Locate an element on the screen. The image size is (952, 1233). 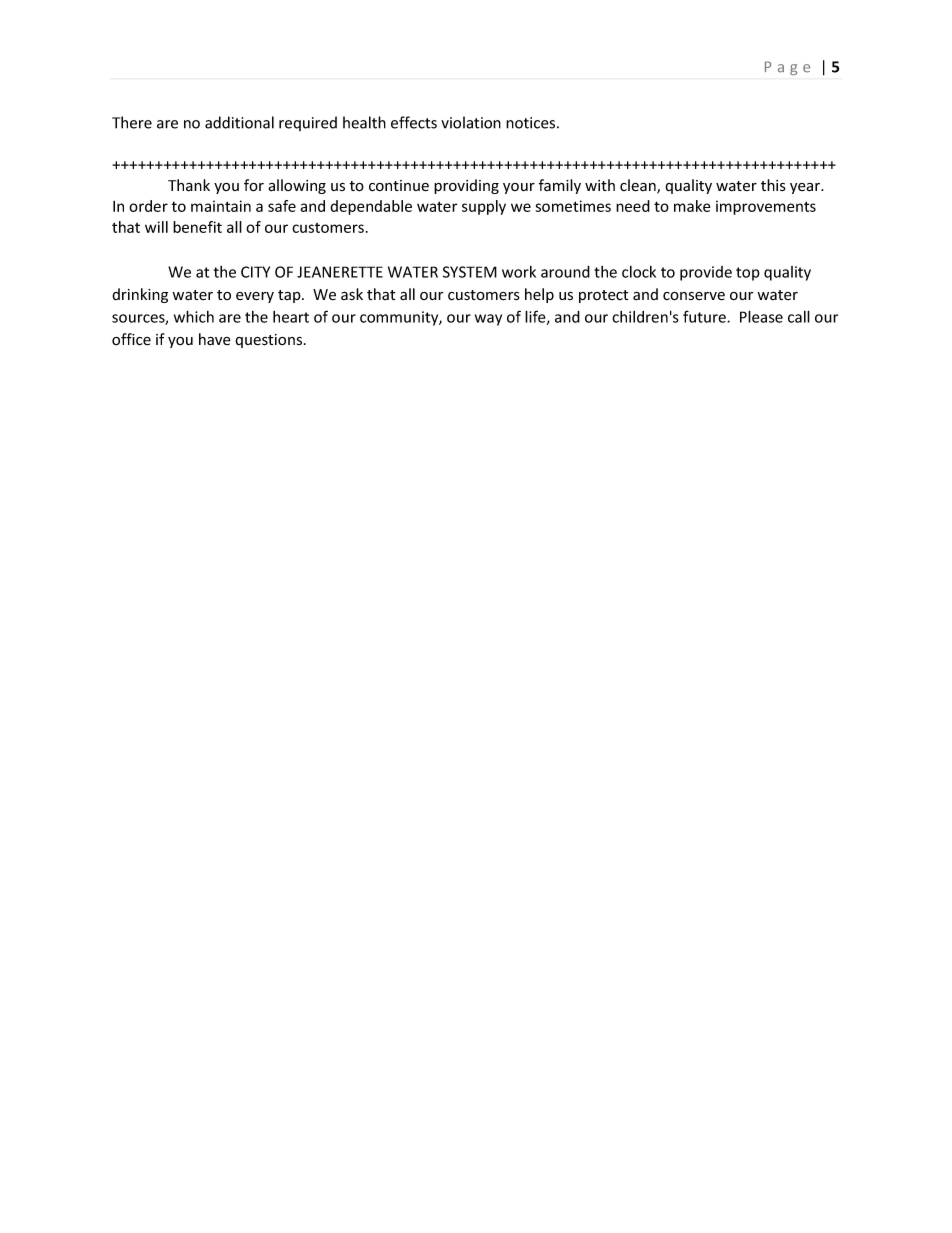
Page is located at coordinates (787, 68).
